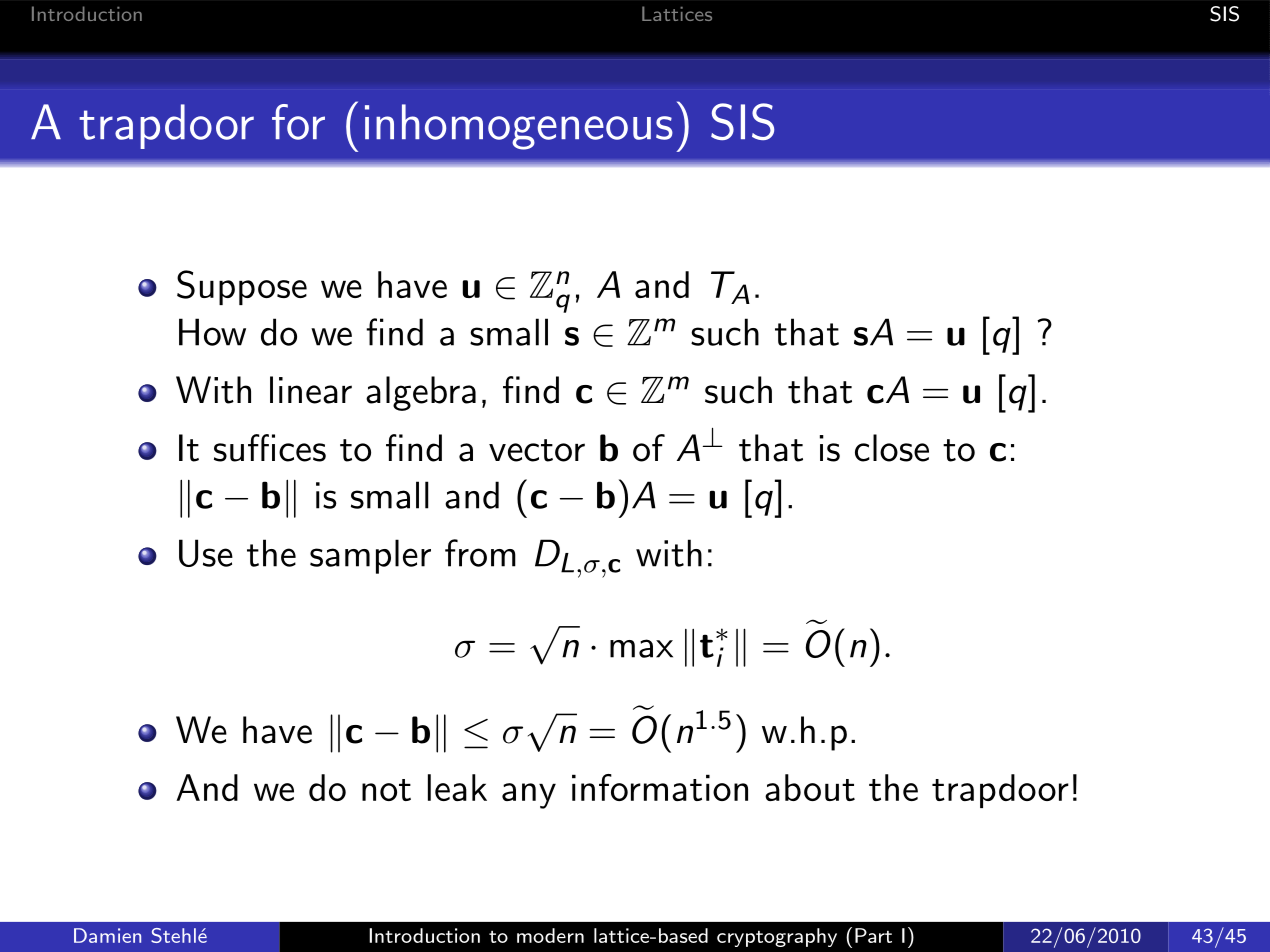  What do you see at coordinates (386, 790) in the document?
I see `not` at bounding box center [386, 790].
